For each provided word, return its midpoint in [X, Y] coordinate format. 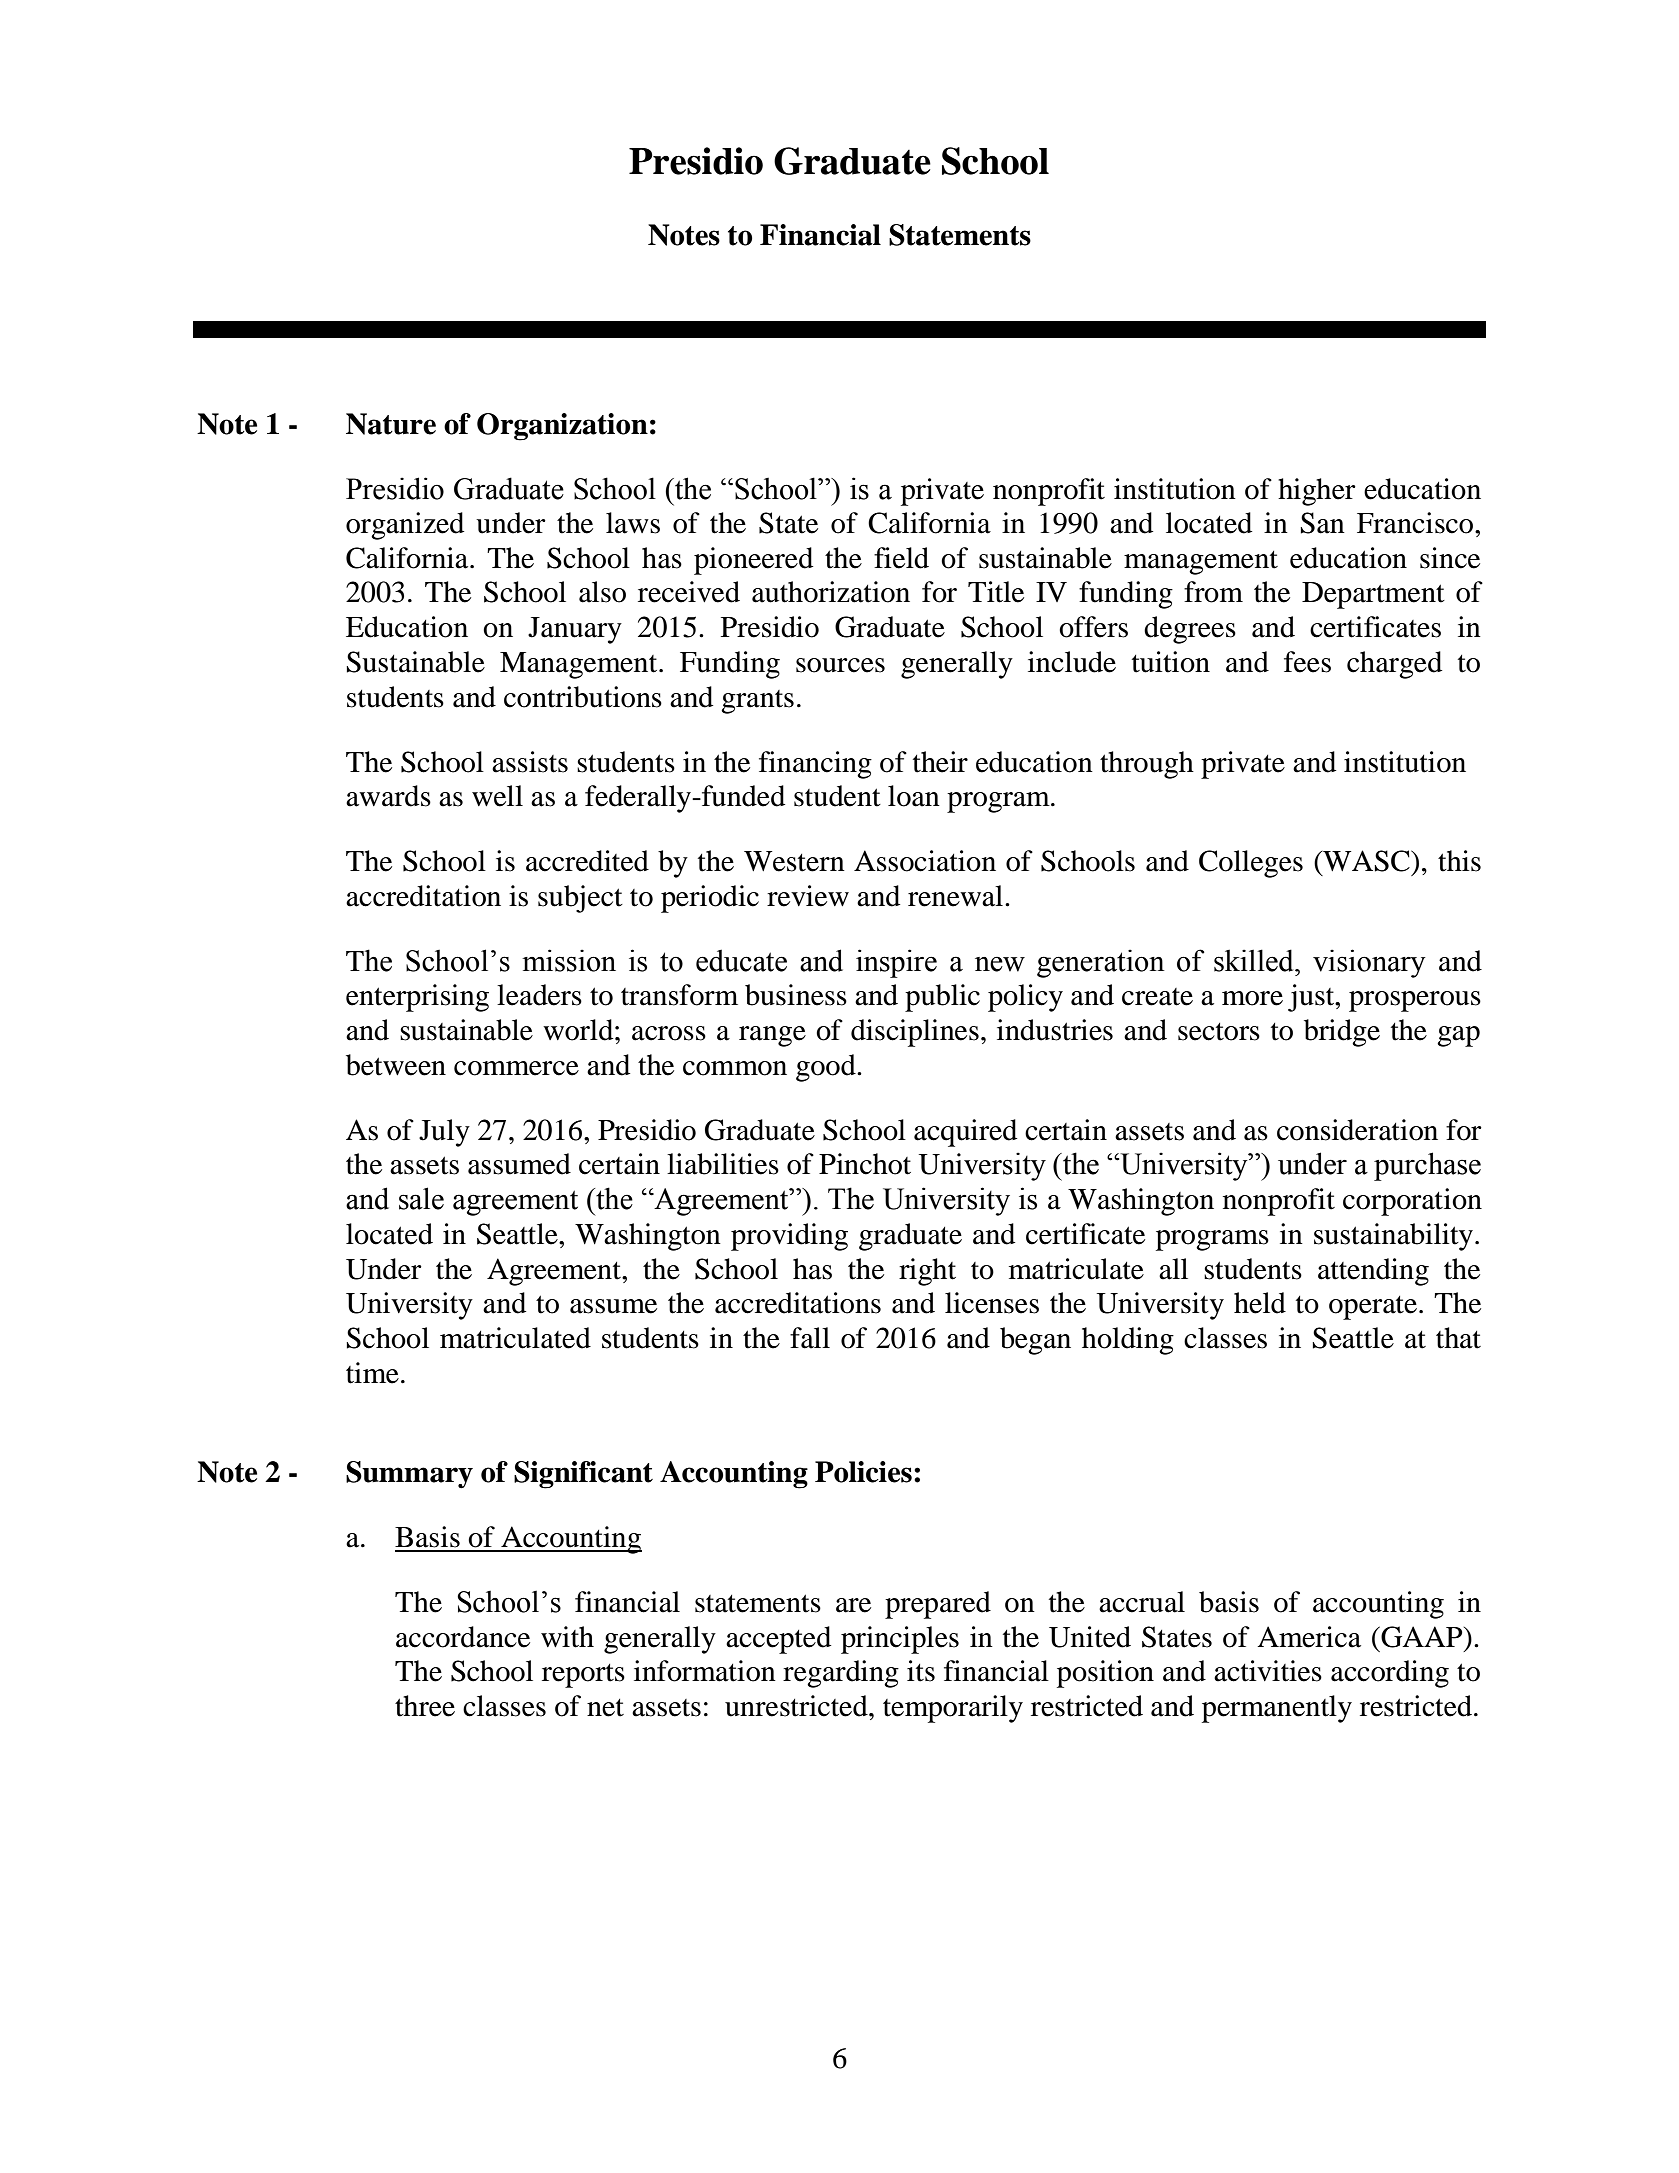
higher [1317, 492]
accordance [463, 1637]
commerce [516, 1068]
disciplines [915, 1033]
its [921, 1671]
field [901, 558]
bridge [1342, 1033]
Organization [562, 427]
